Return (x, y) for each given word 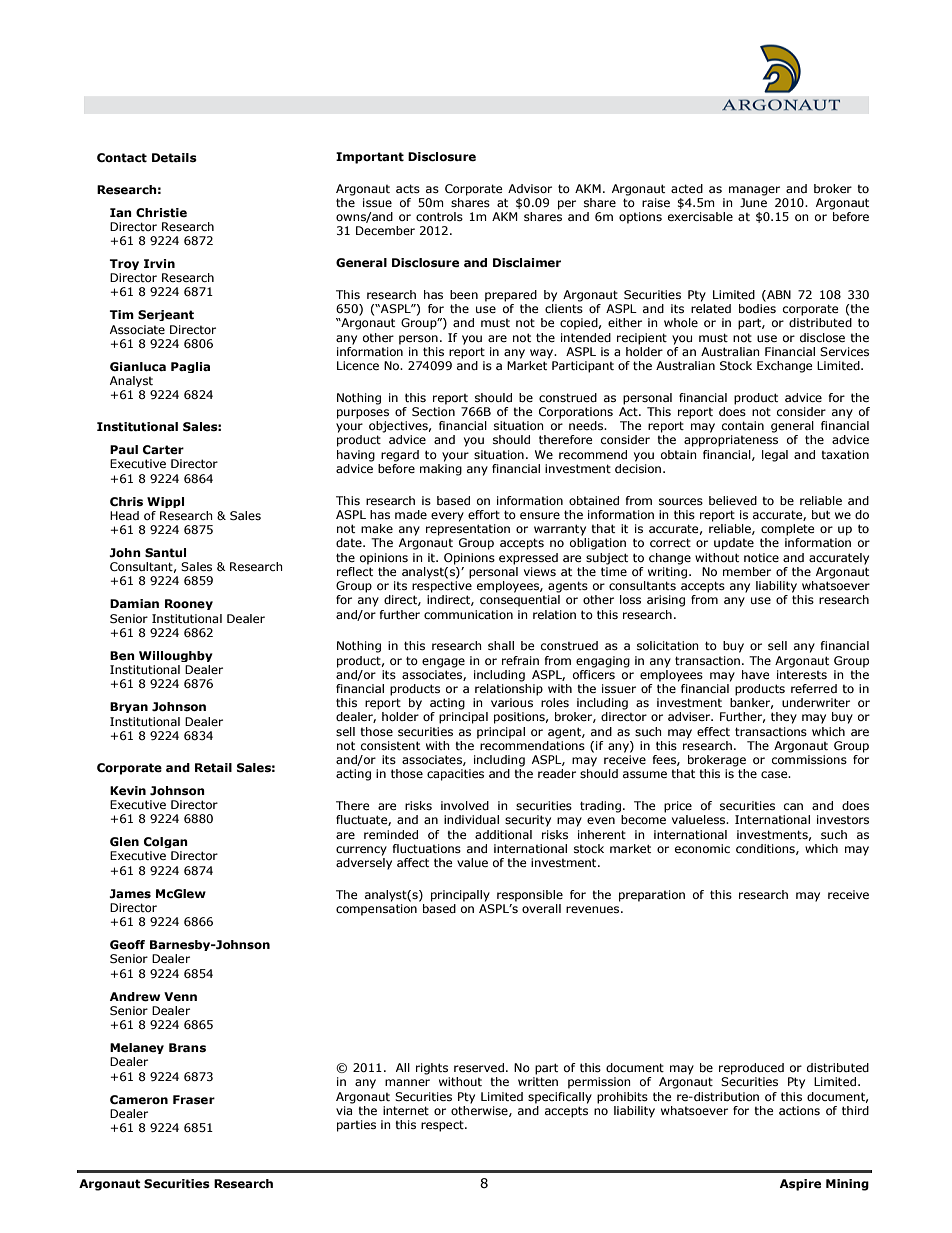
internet (406, 1110)
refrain (520, 660)
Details (174, 157)
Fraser (194, 1099)
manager (754, 191)
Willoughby (176, 656)
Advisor (530, 188)
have (756, 674)
